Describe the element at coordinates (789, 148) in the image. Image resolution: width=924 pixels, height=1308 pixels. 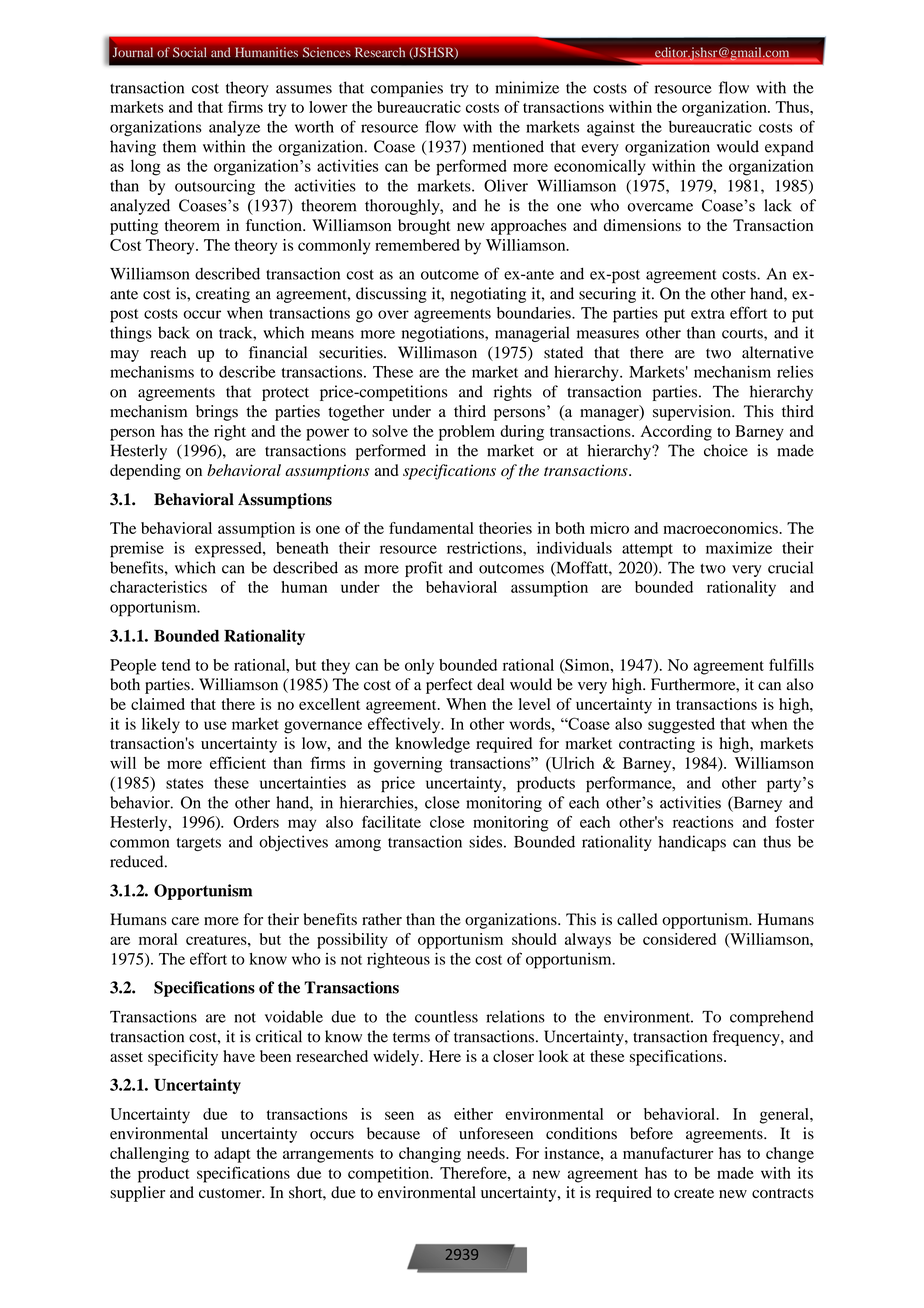
I see `expand` at that location.
